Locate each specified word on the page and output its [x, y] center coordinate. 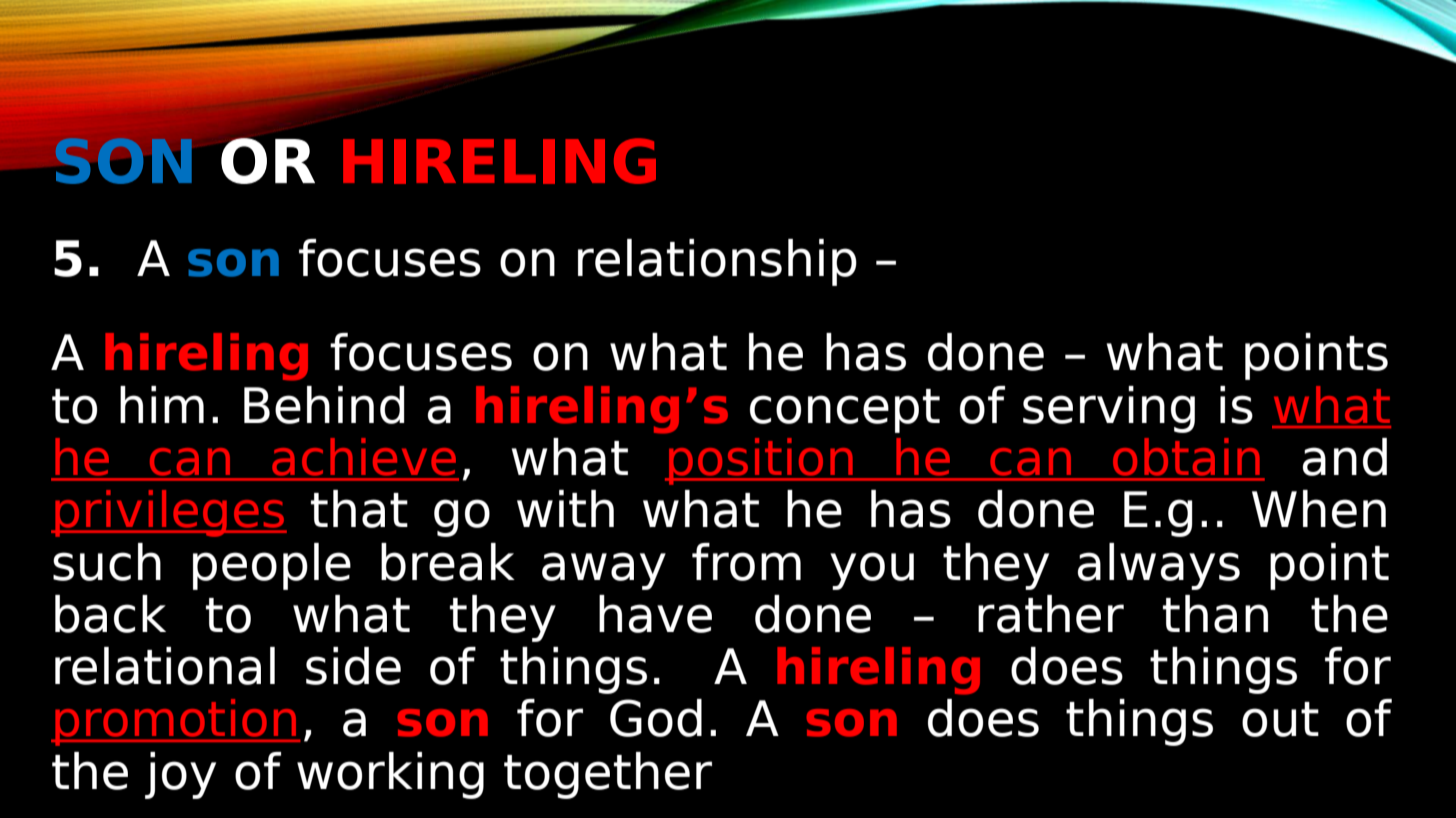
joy [180, 775]
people [272, 566]
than [1215, 614]
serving [1109, 409]
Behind [324, 405]
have [655, 614]
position [761, 461]
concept [845, 411]
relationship [717, 262]
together [608, 775]
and [1345, 457]
